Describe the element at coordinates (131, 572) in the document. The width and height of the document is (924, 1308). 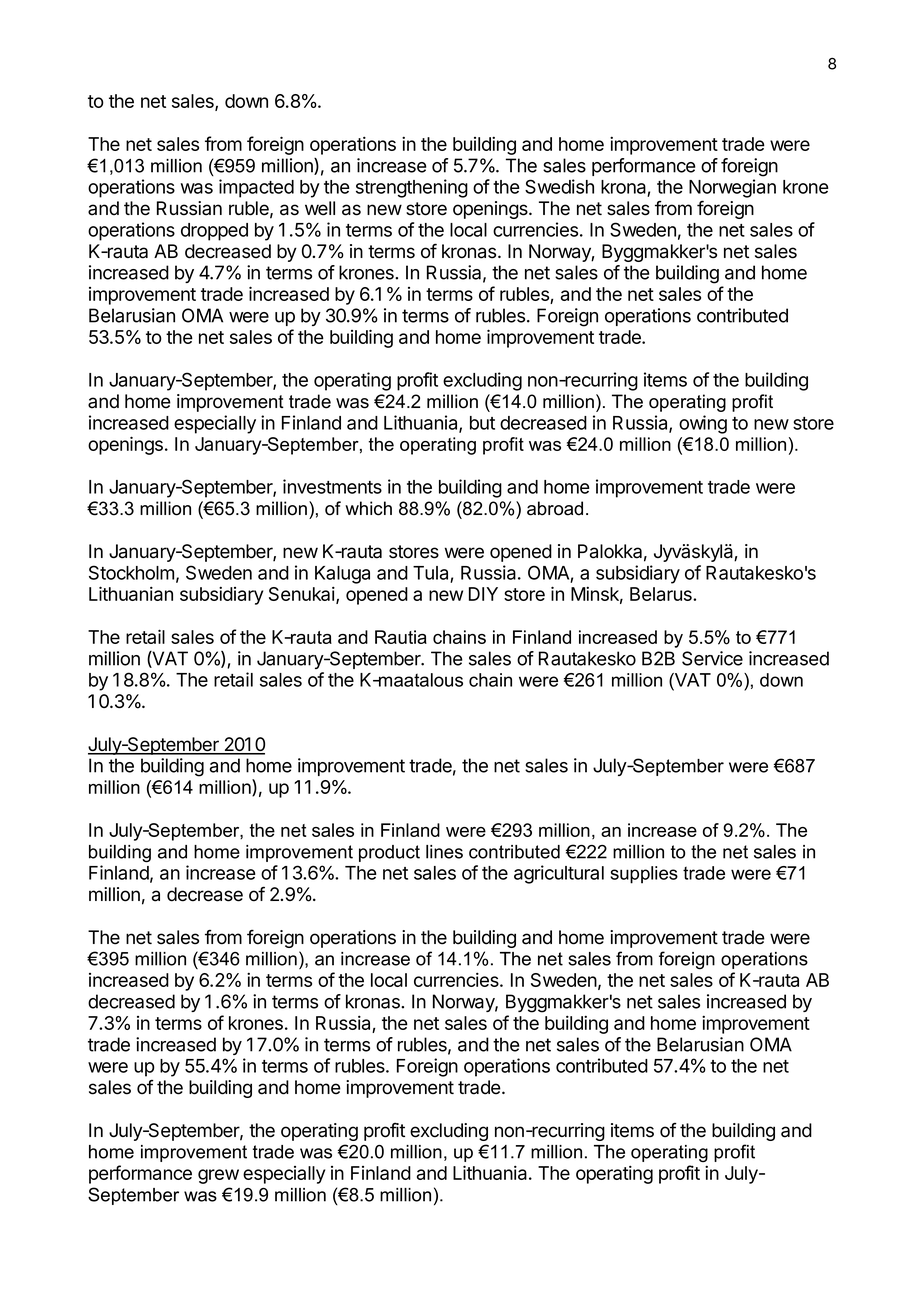
I see `Stockholm` at that location.
